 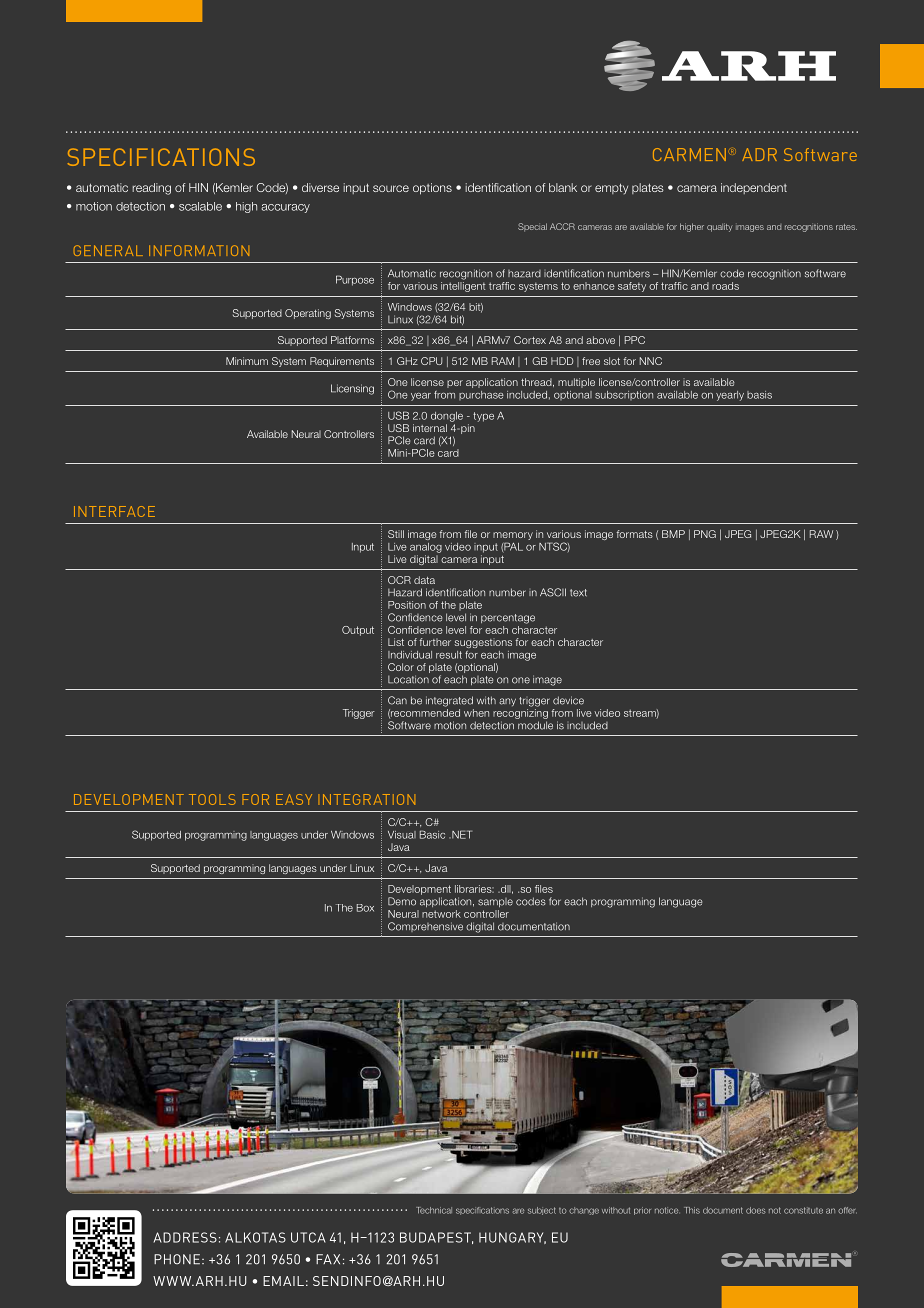 What do you see at coordinates (432, 834) in the document?
I see `Basic` at bounding box center [432, 834].
